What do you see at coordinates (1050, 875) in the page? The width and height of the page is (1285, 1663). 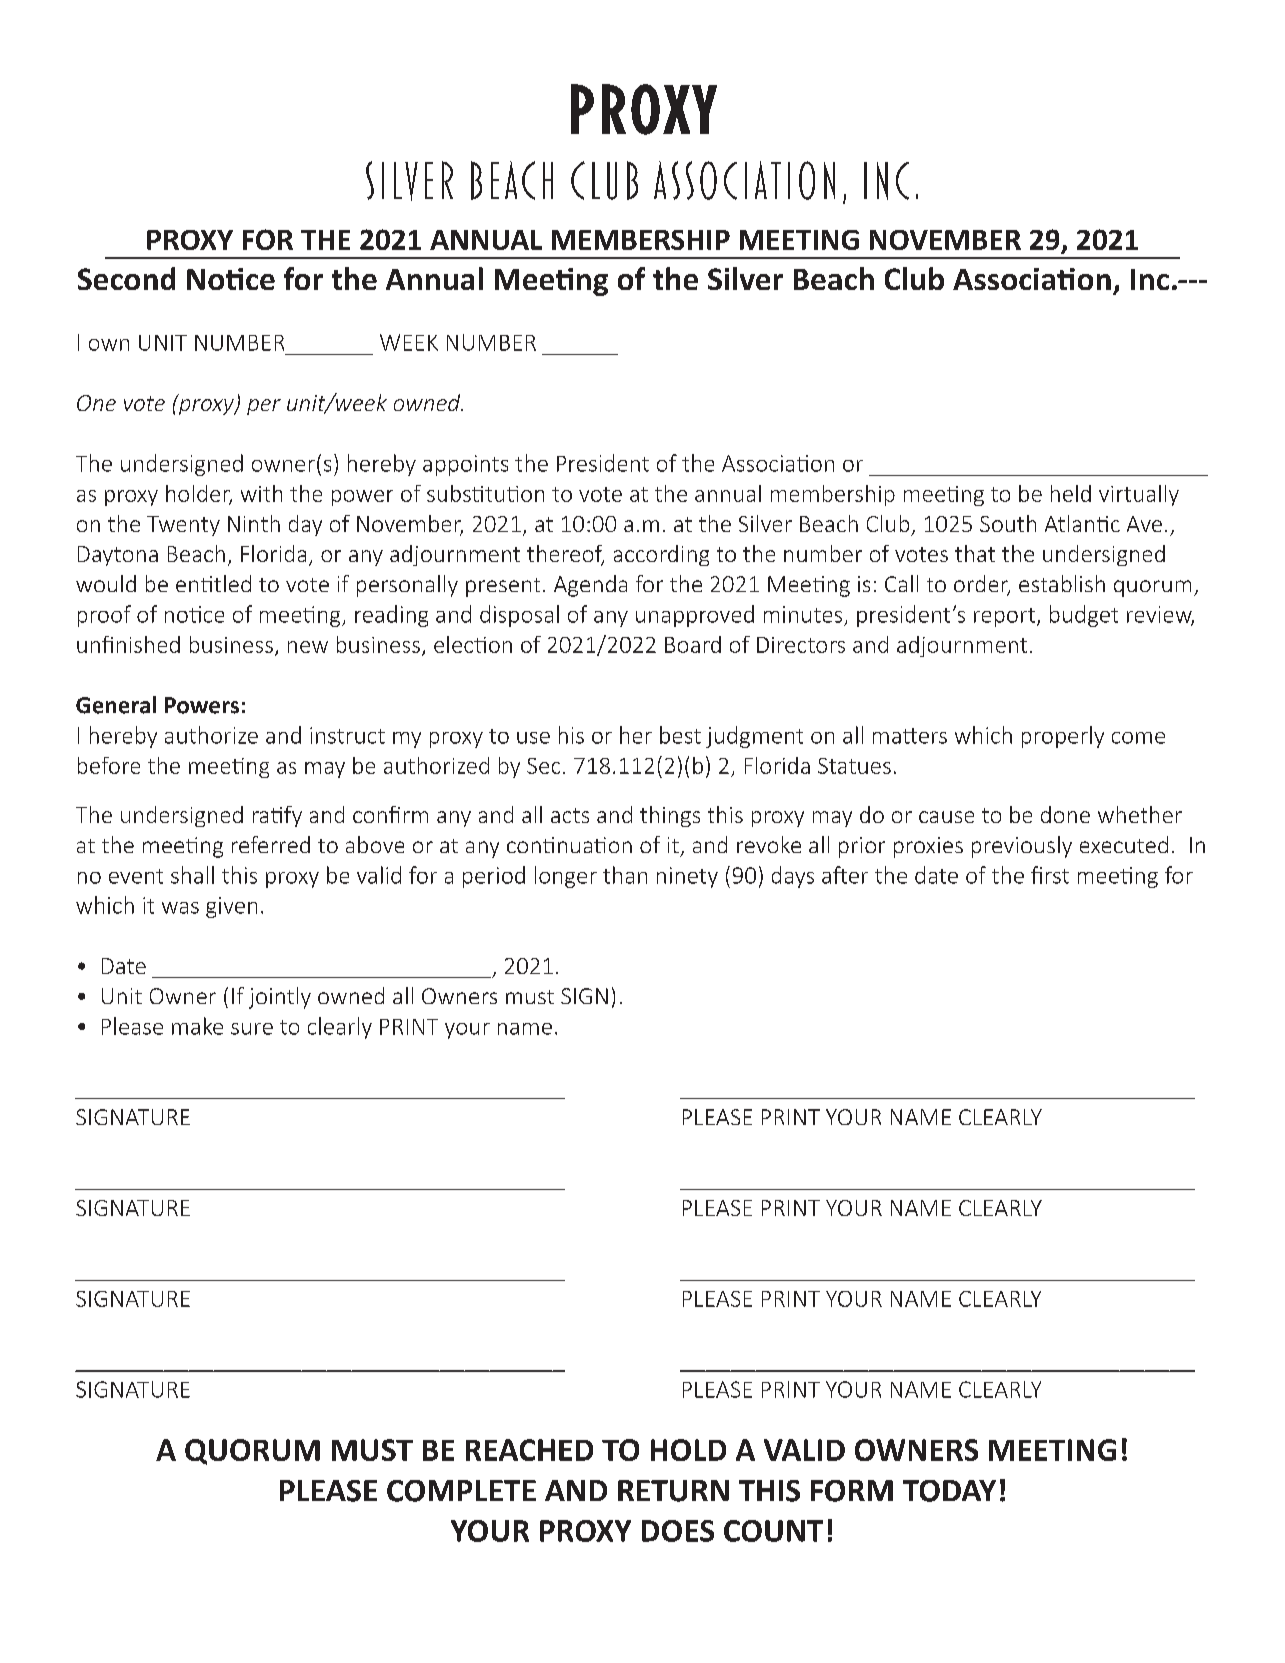 I see `first` at bounding box center [1050, 875].
